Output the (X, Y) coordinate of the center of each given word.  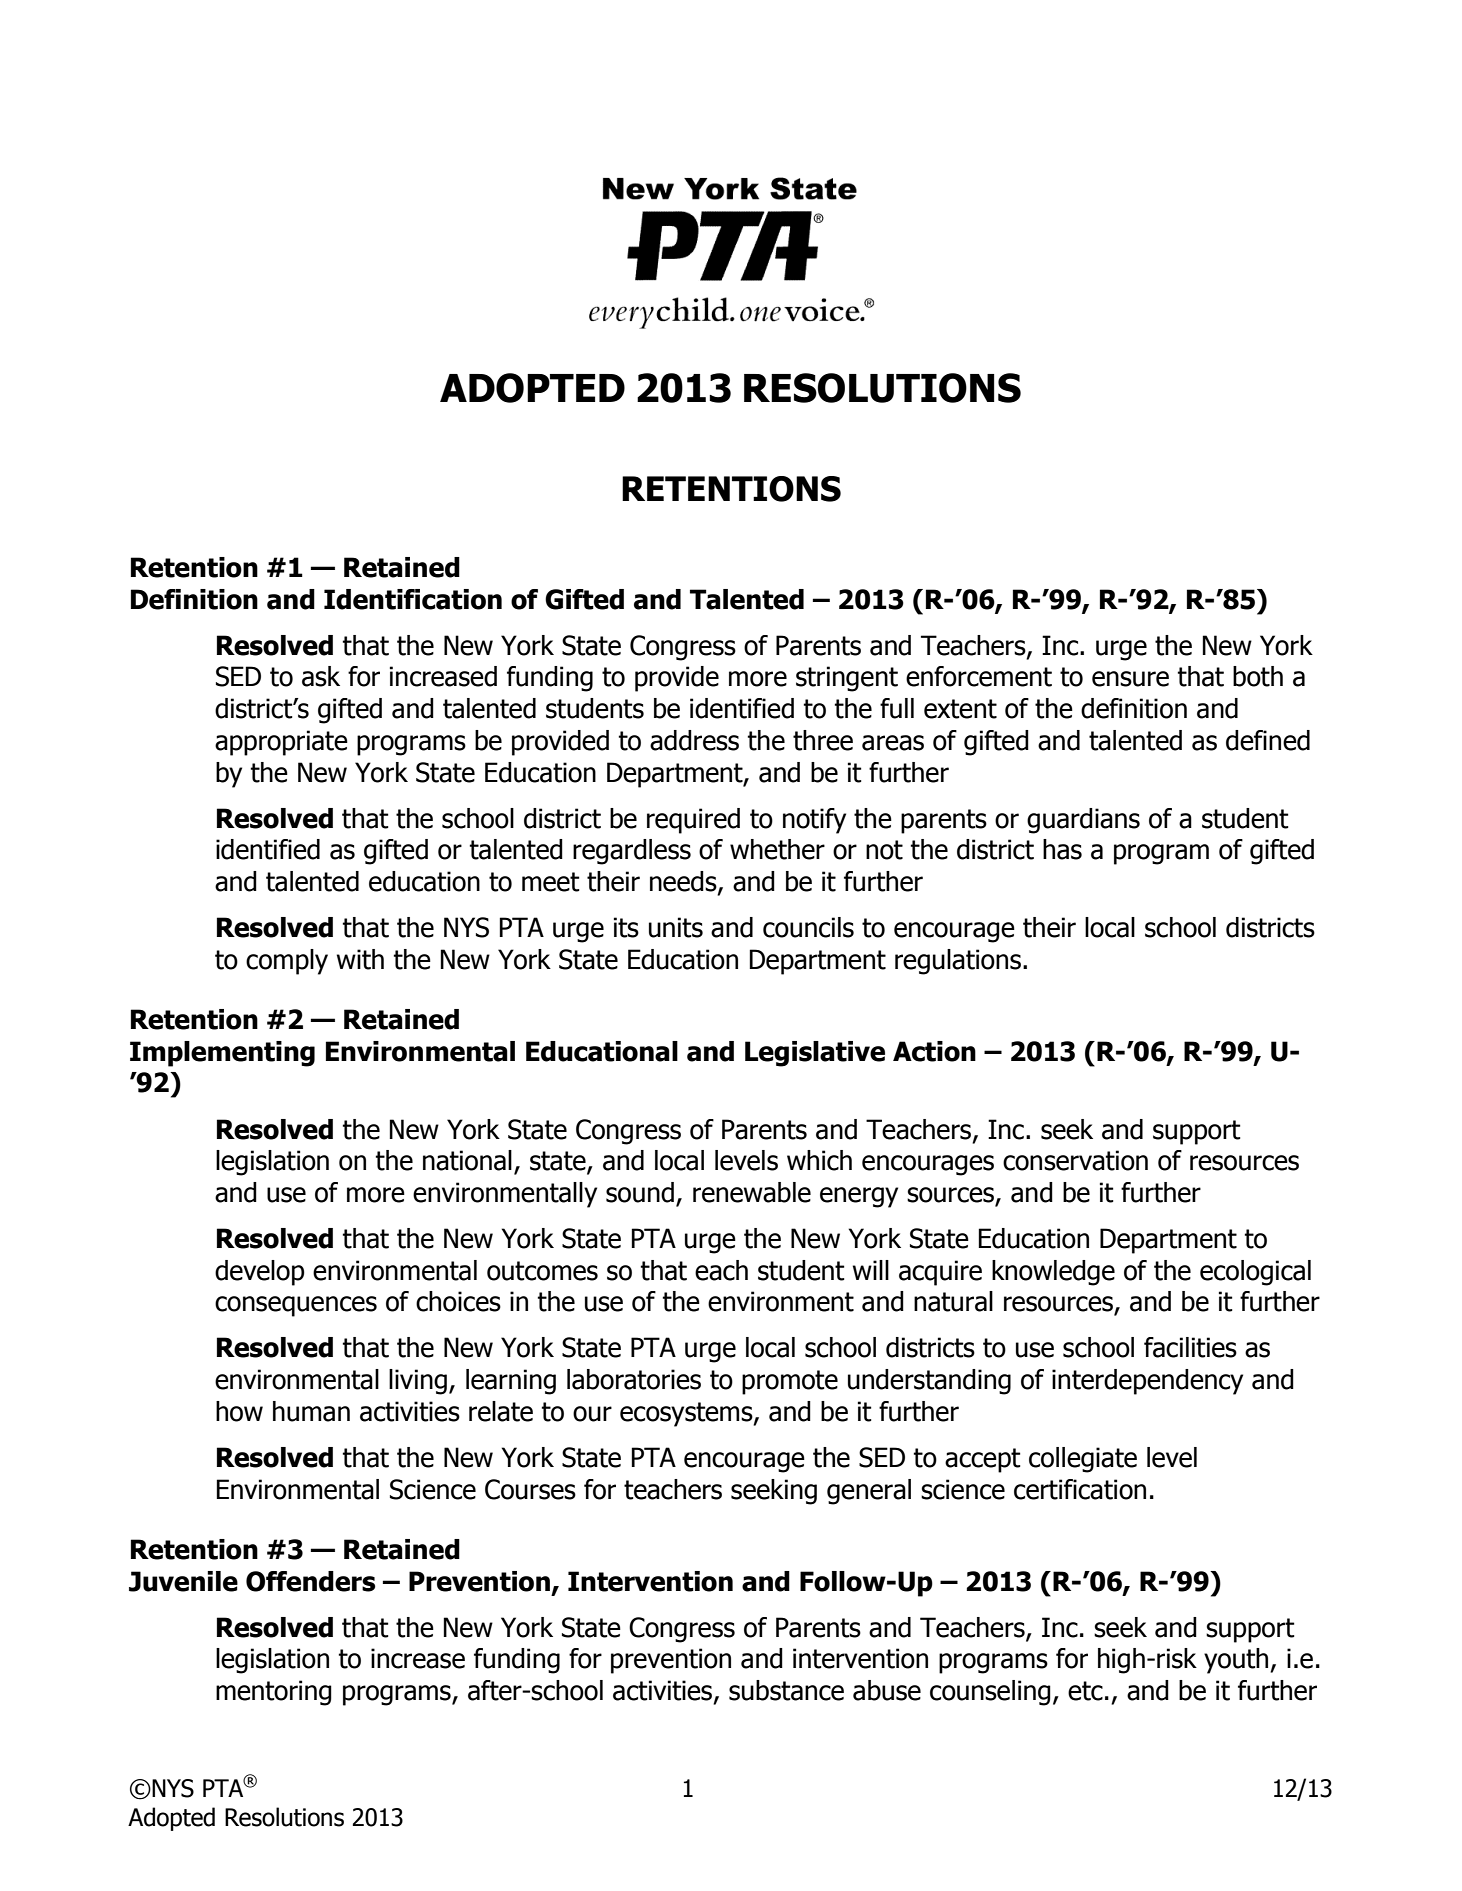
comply (287, 962)
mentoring (274, 1693)
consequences (296, 1306)
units (676, 927)
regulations (958, 962)
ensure (1130, 679)
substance (786, 1690)
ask (321, 676)
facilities (1190, 1347)
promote (790, 1382)
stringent (847, 679)
